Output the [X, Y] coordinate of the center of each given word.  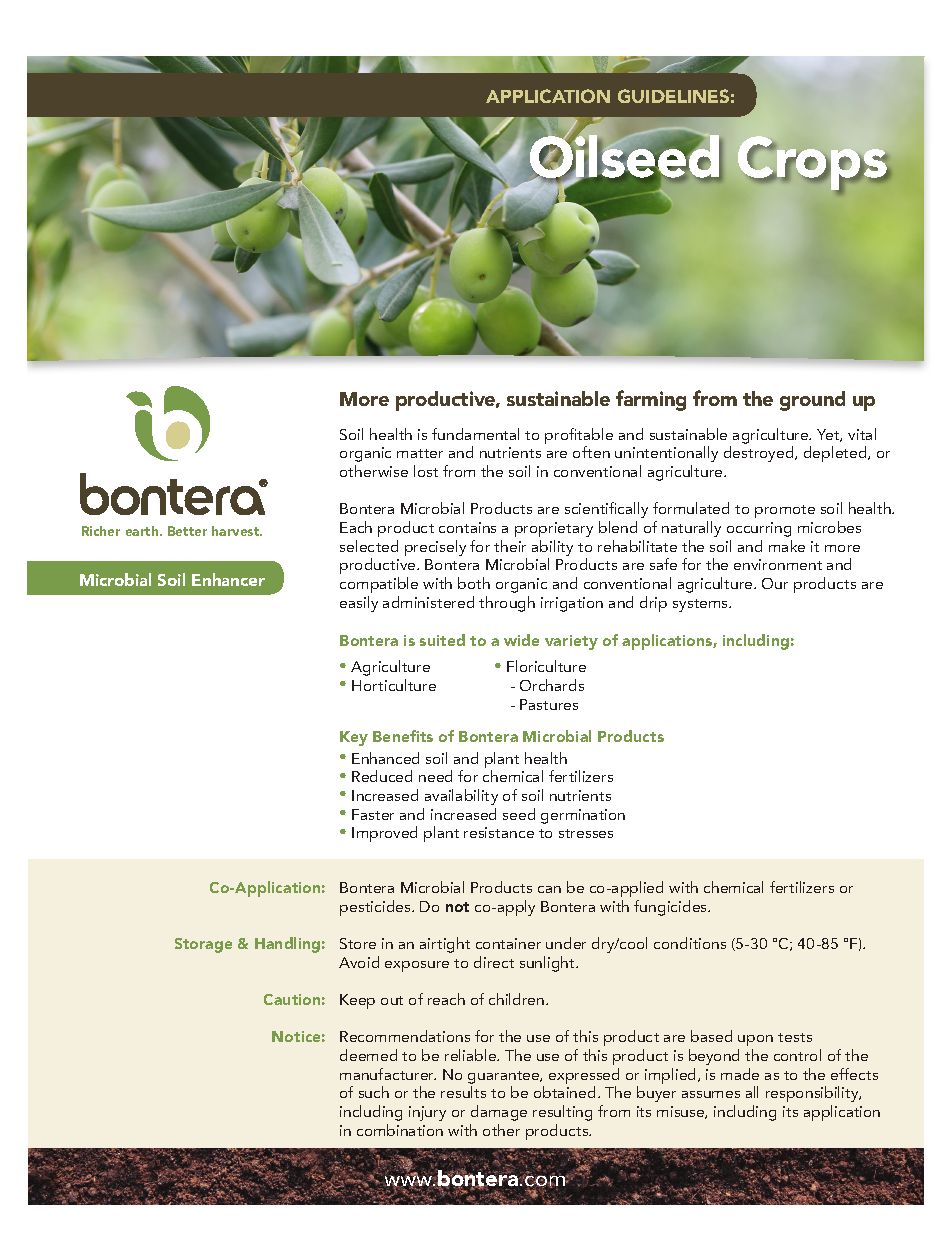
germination [583, 816]
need [435, 776]
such [374, 1092]
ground [812, 401]
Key [354, 738]
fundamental [475, 434]
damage [499, 1113]
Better [187, 531]
